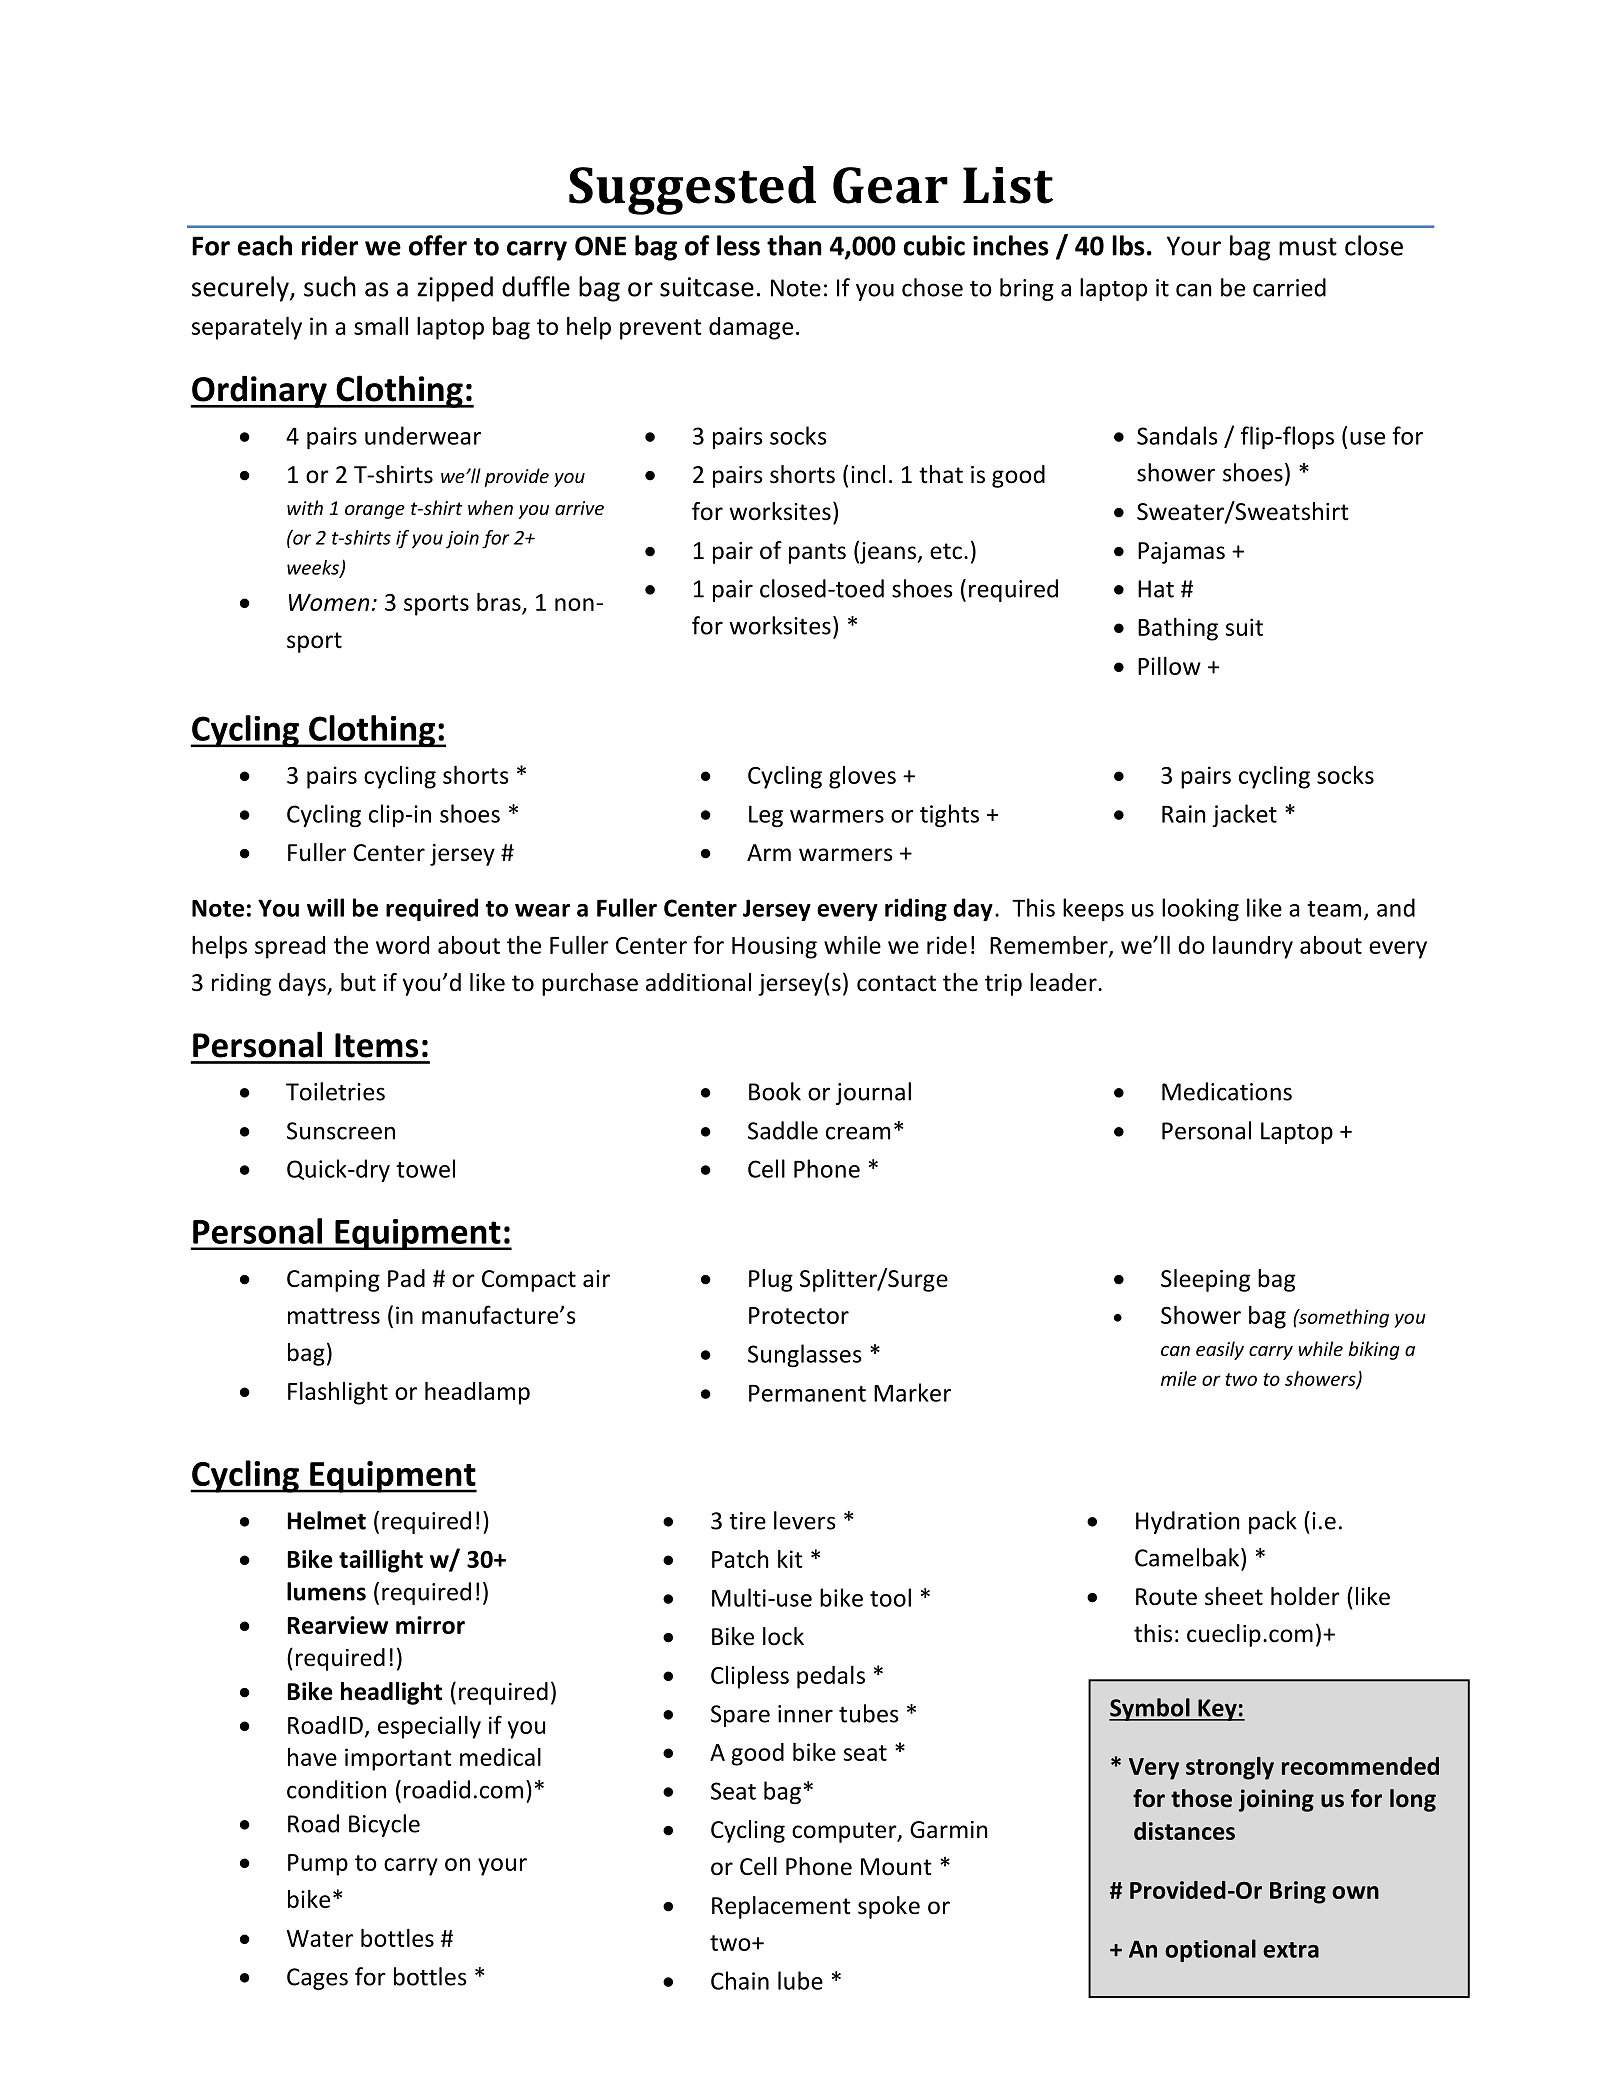  I want to click on jacket, so click(1244, 815).
